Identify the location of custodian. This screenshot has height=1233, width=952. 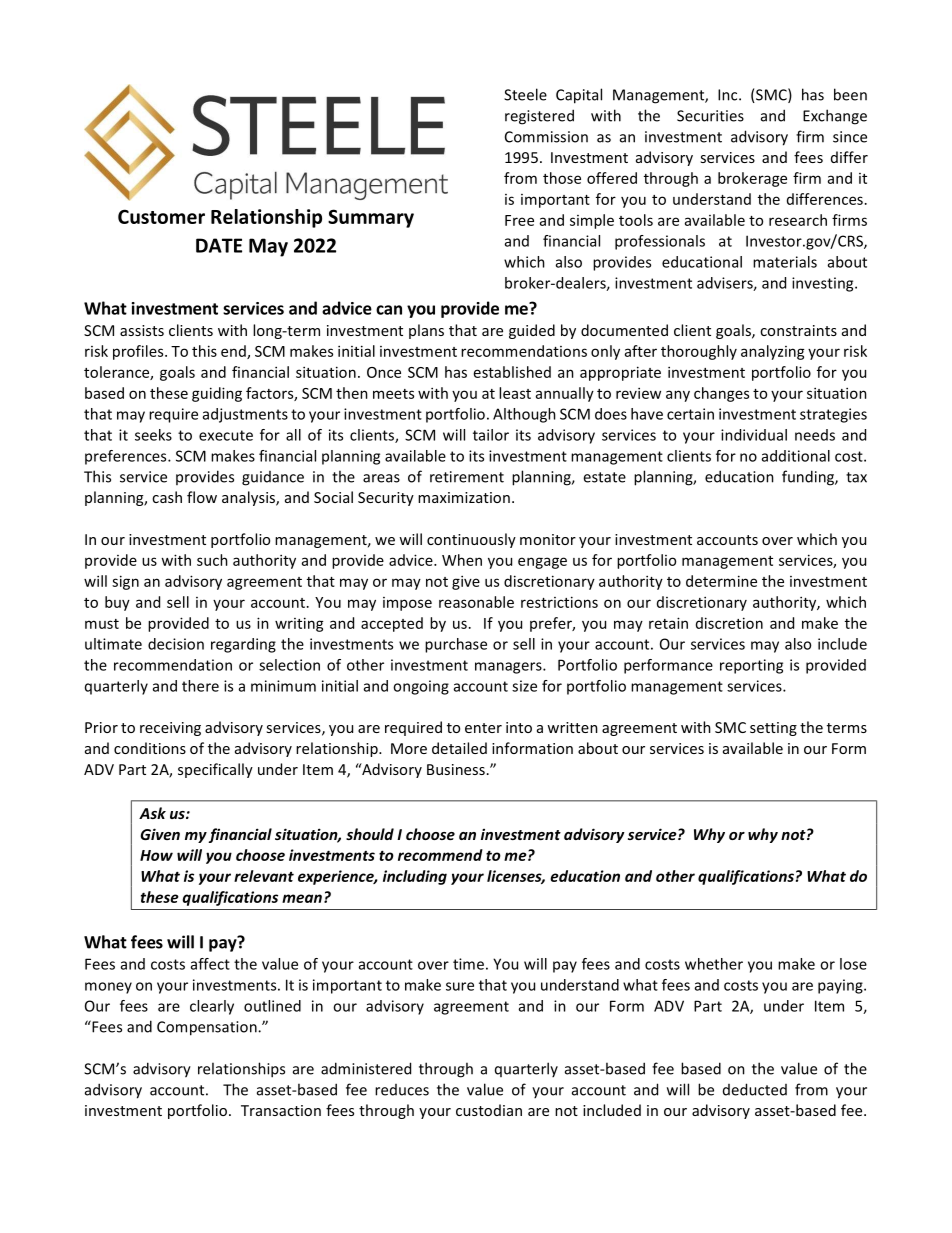
(489, 1110).
